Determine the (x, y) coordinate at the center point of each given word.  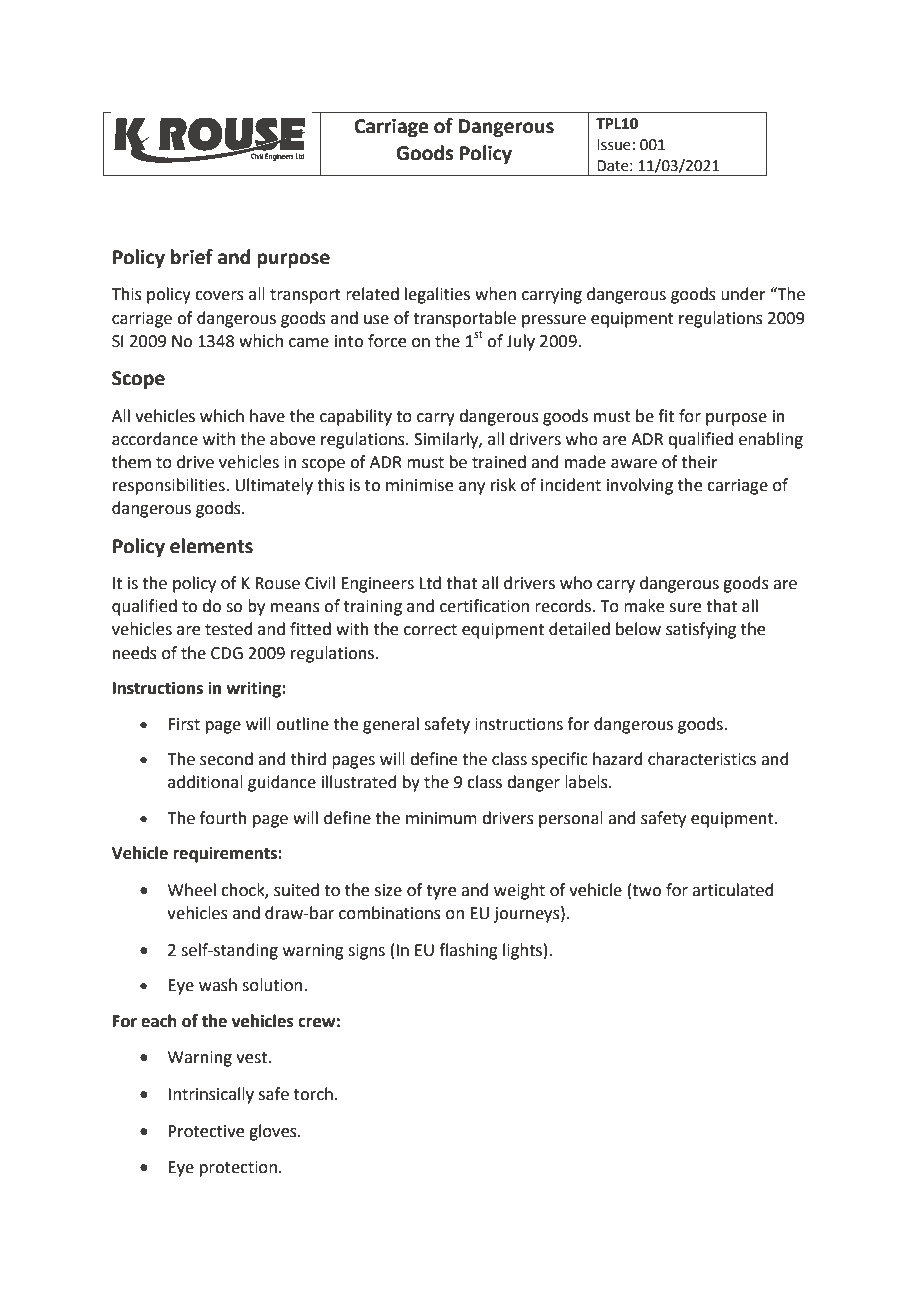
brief (192, 257)
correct (430, 630)
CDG (227, 653)
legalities (437, 295)
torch (313, 1094)
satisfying (701, 630)
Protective (206, 1131)
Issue (614, 145)
